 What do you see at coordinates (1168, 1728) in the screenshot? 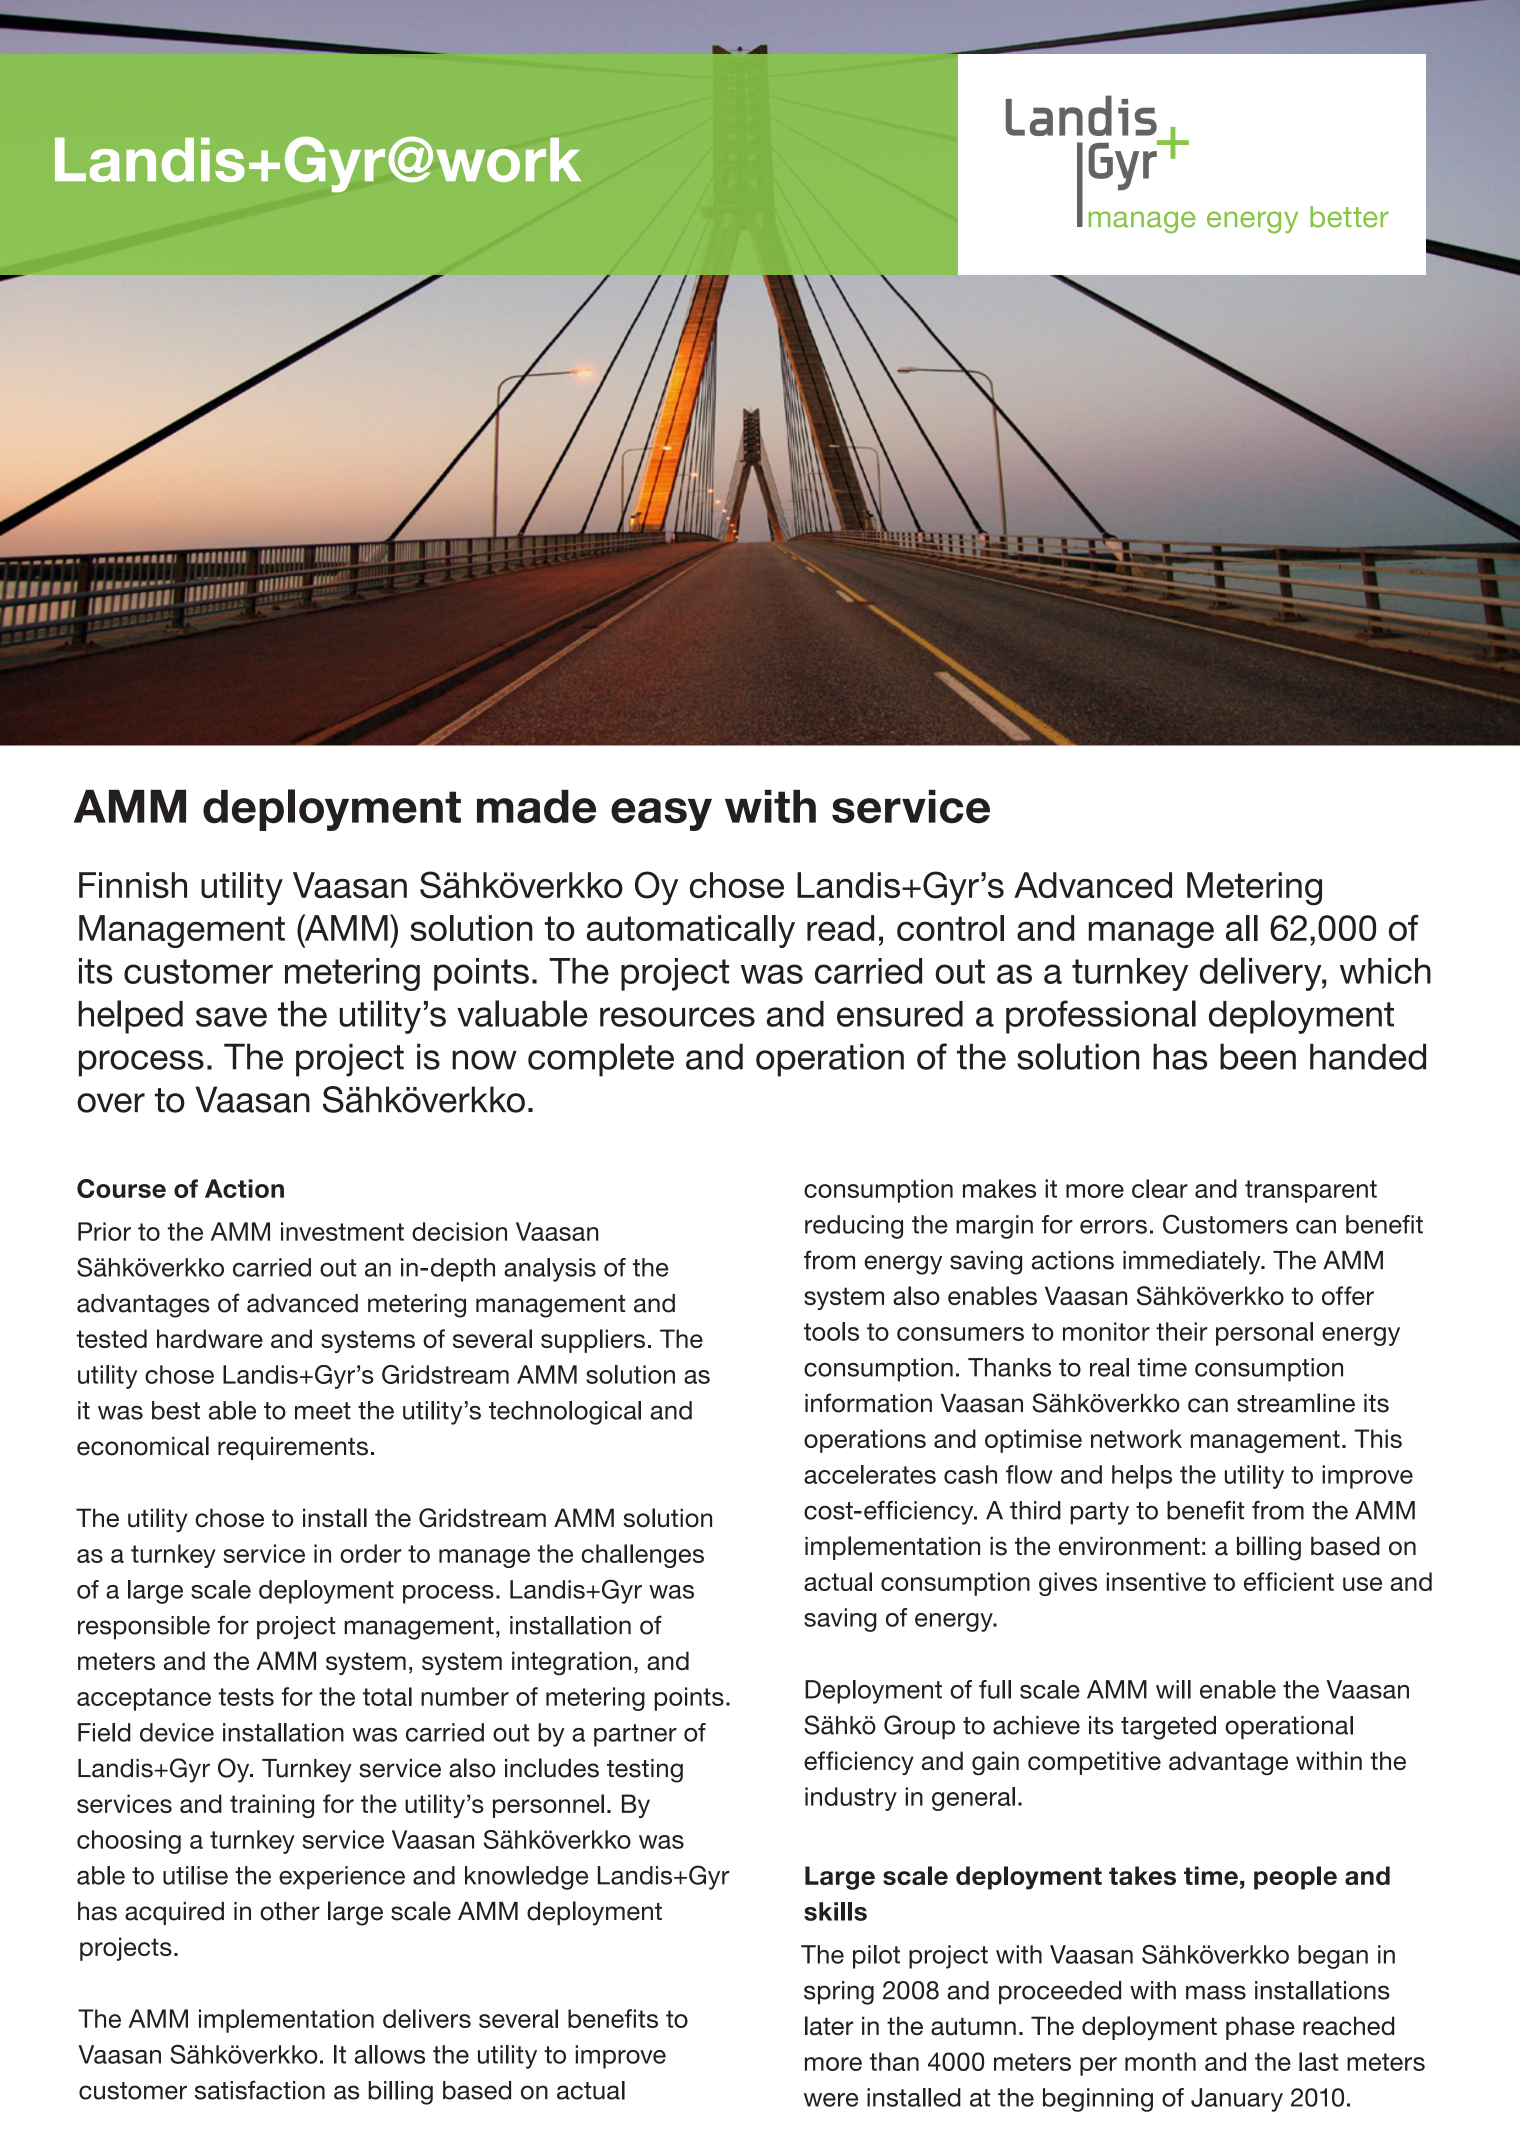
I see `targeted` at bounding box center [1168, 1728].
